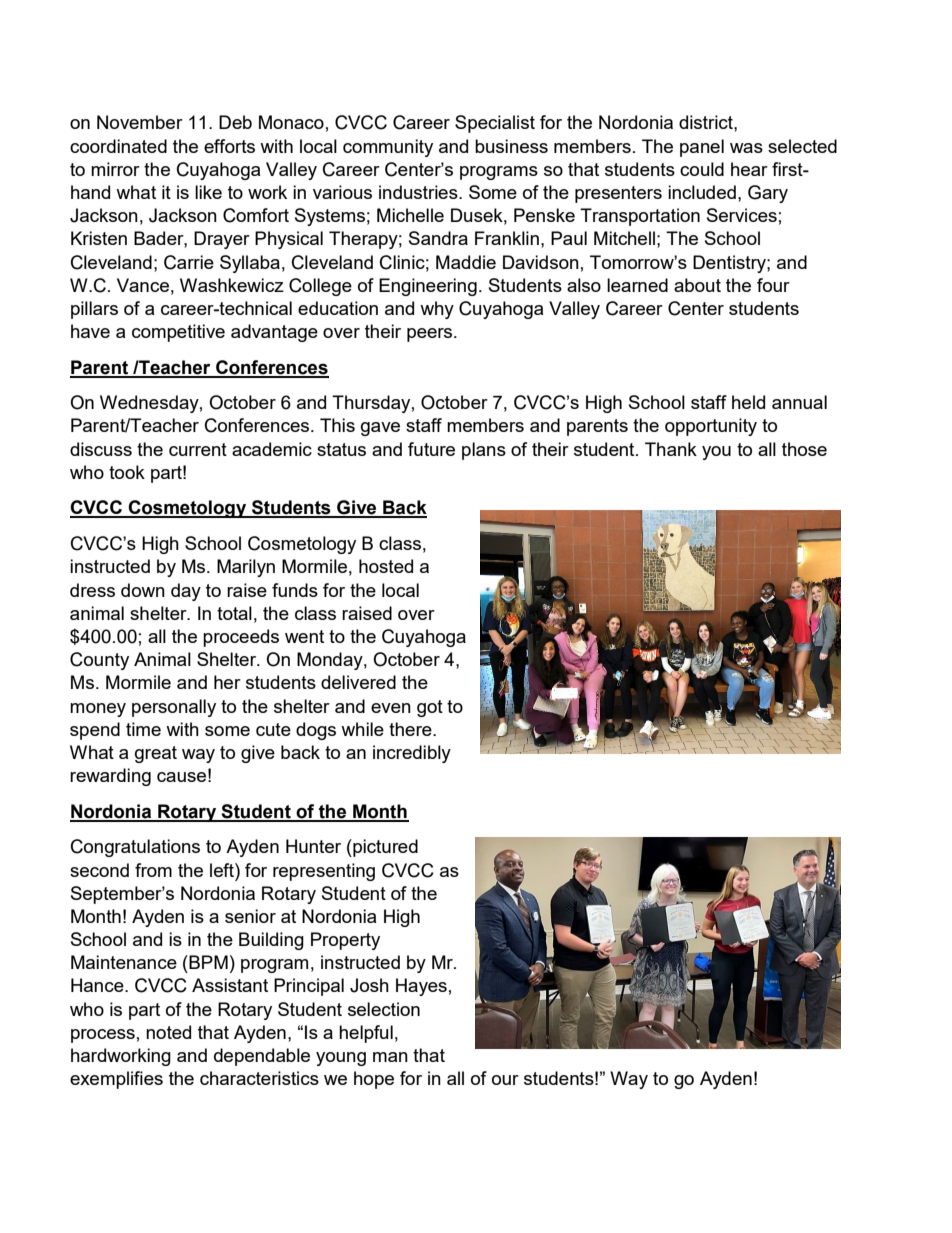 The height and width of the screenshot is (1233, 952). Describe the element at coordinates (431, 449) in the screenshot. I see `future` at that location.
